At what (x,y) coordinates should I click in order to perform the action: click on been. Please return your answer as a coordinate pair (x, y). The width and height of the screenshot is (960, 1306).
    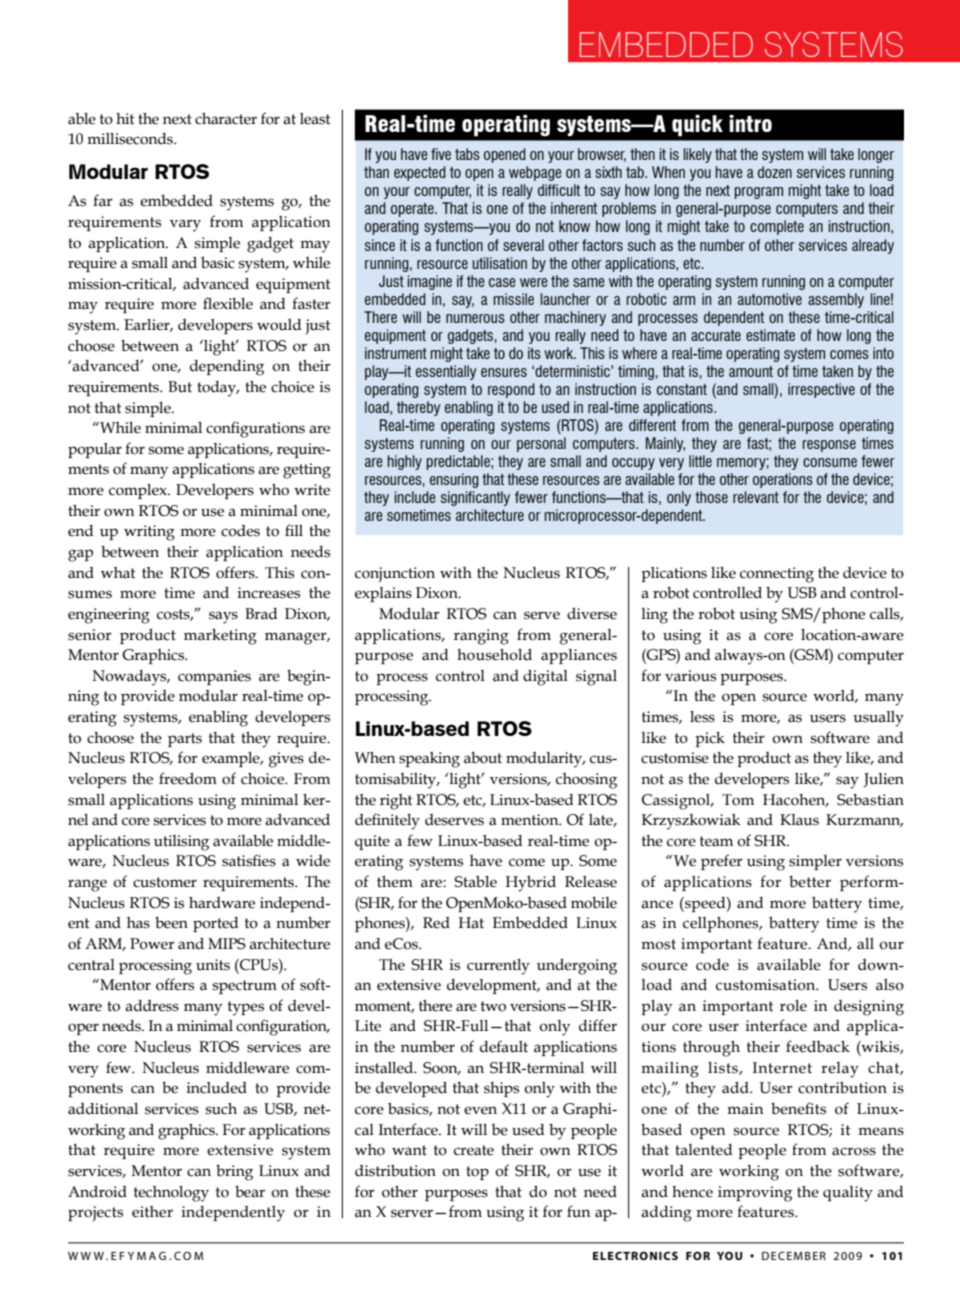
    Looking at the image, I should click on (171, 923).
